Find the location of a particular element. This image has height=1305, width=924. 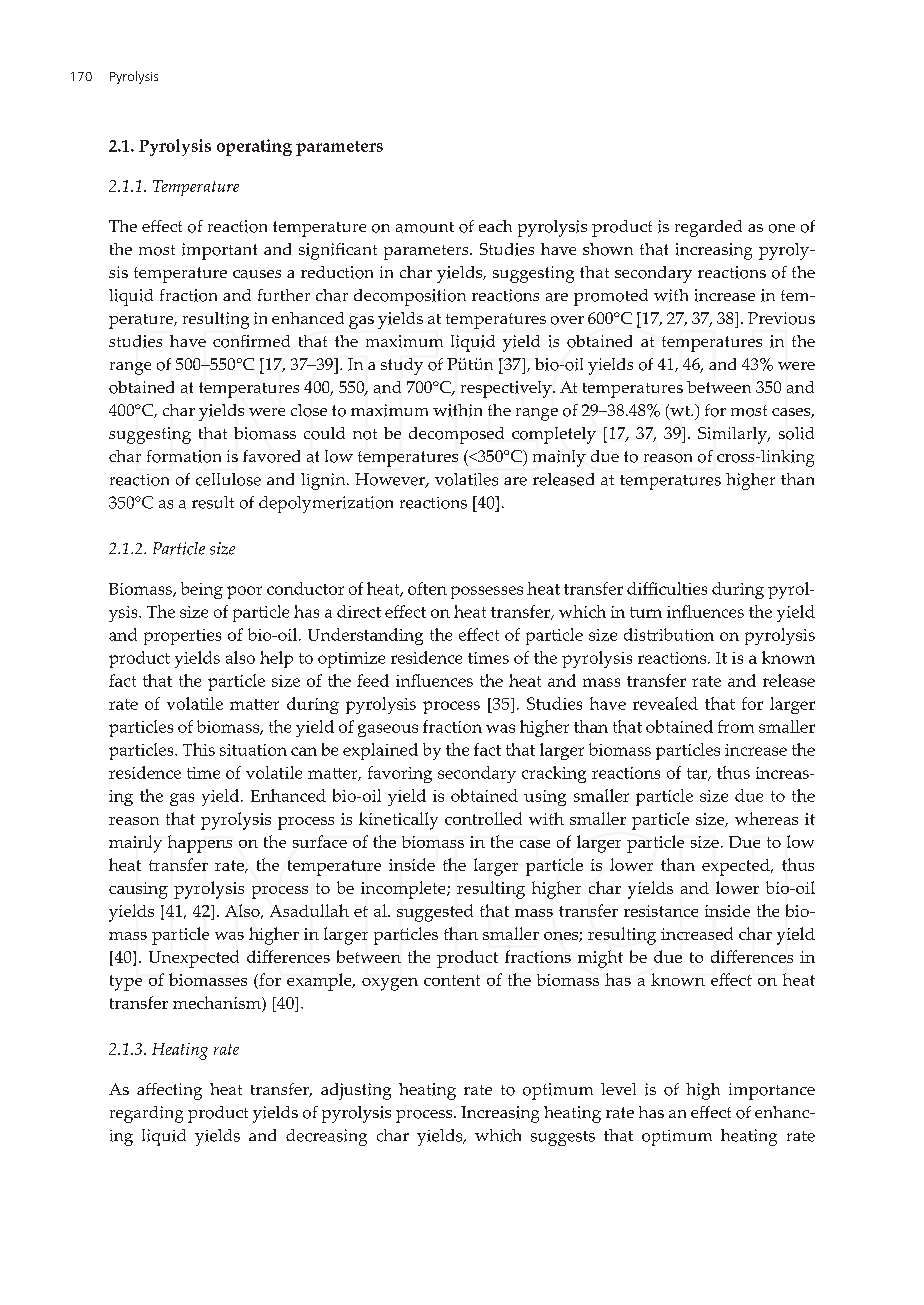

respectively is located at coordinates (507, 389).
